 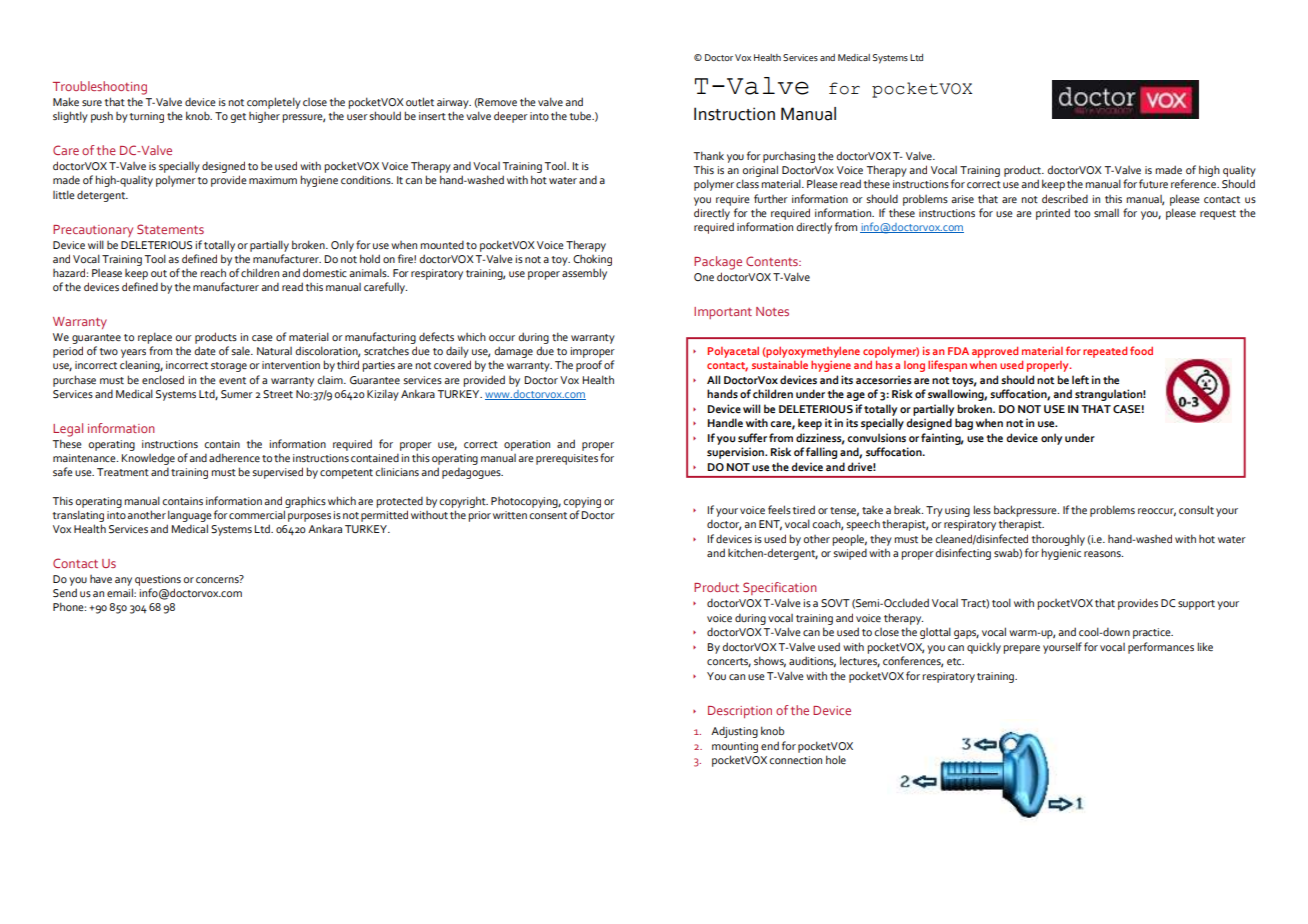 I want to click on suffer, so click(x=752, y=437).
